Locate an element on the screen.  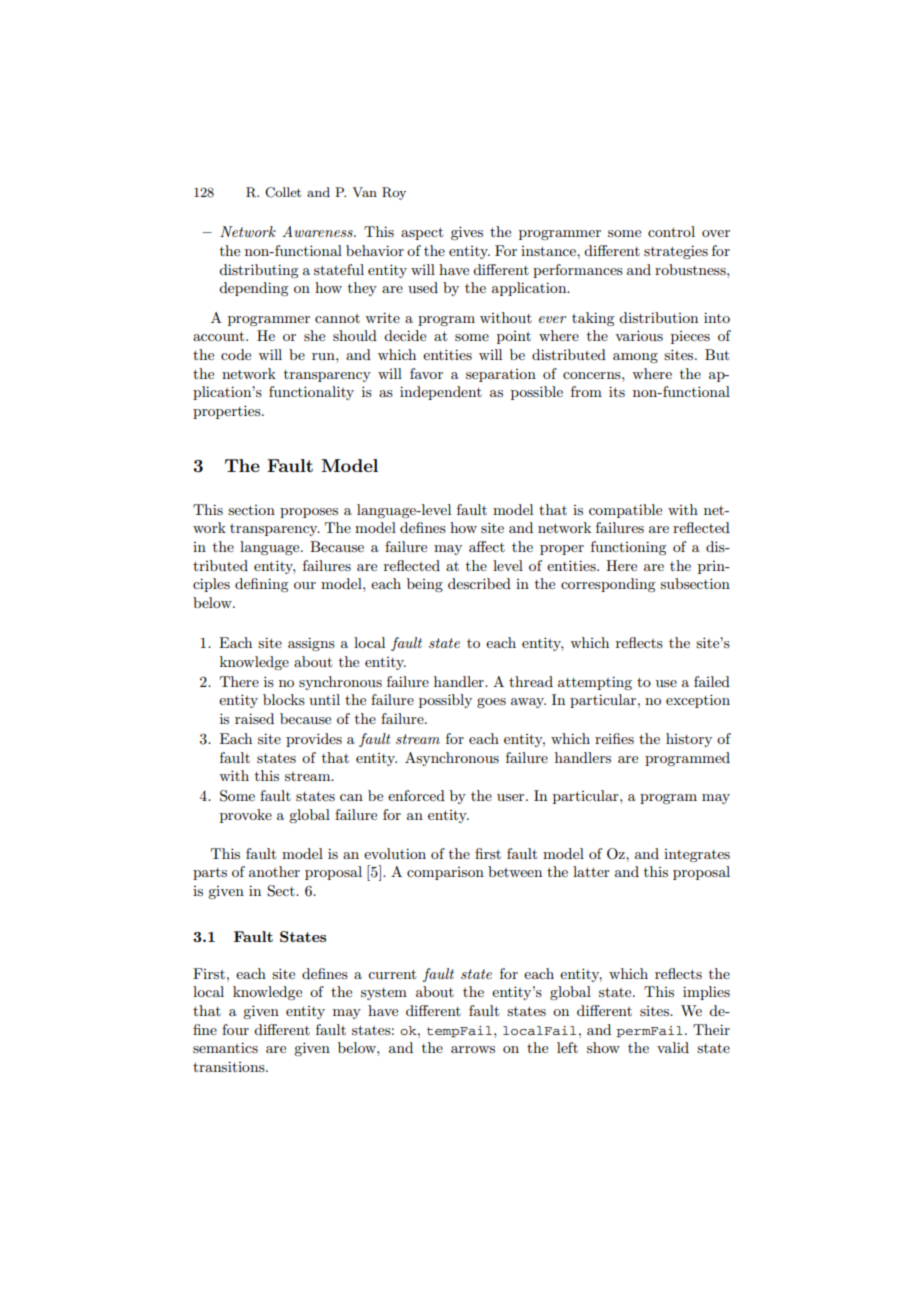
control is located at coordinates (671, 231).
